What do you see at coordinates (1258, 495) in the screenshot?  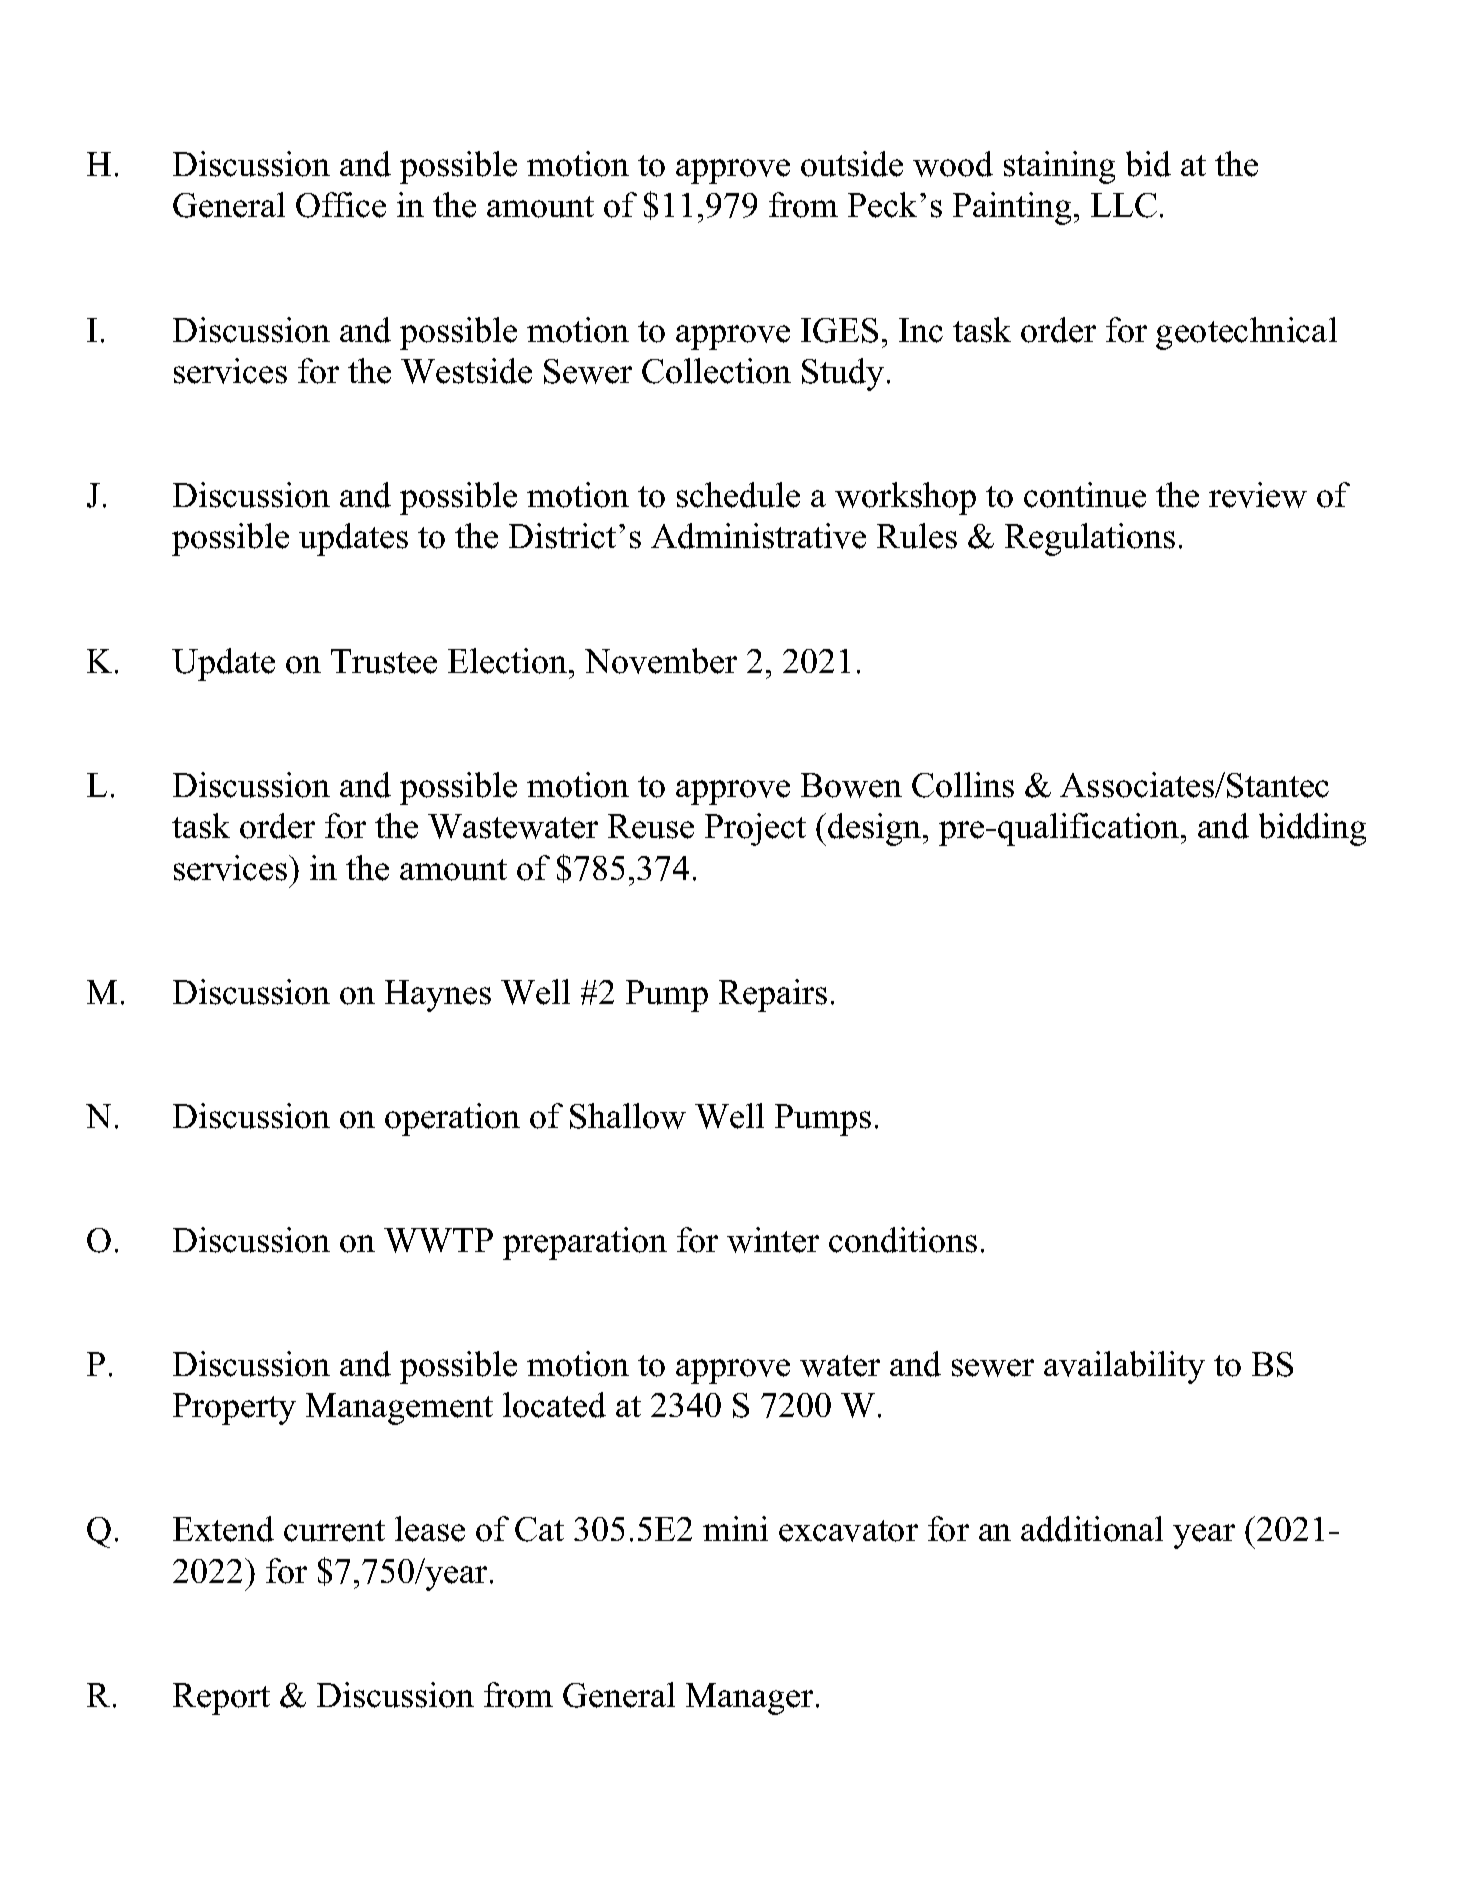 I see `review` at bounding box center [1258, 495].
